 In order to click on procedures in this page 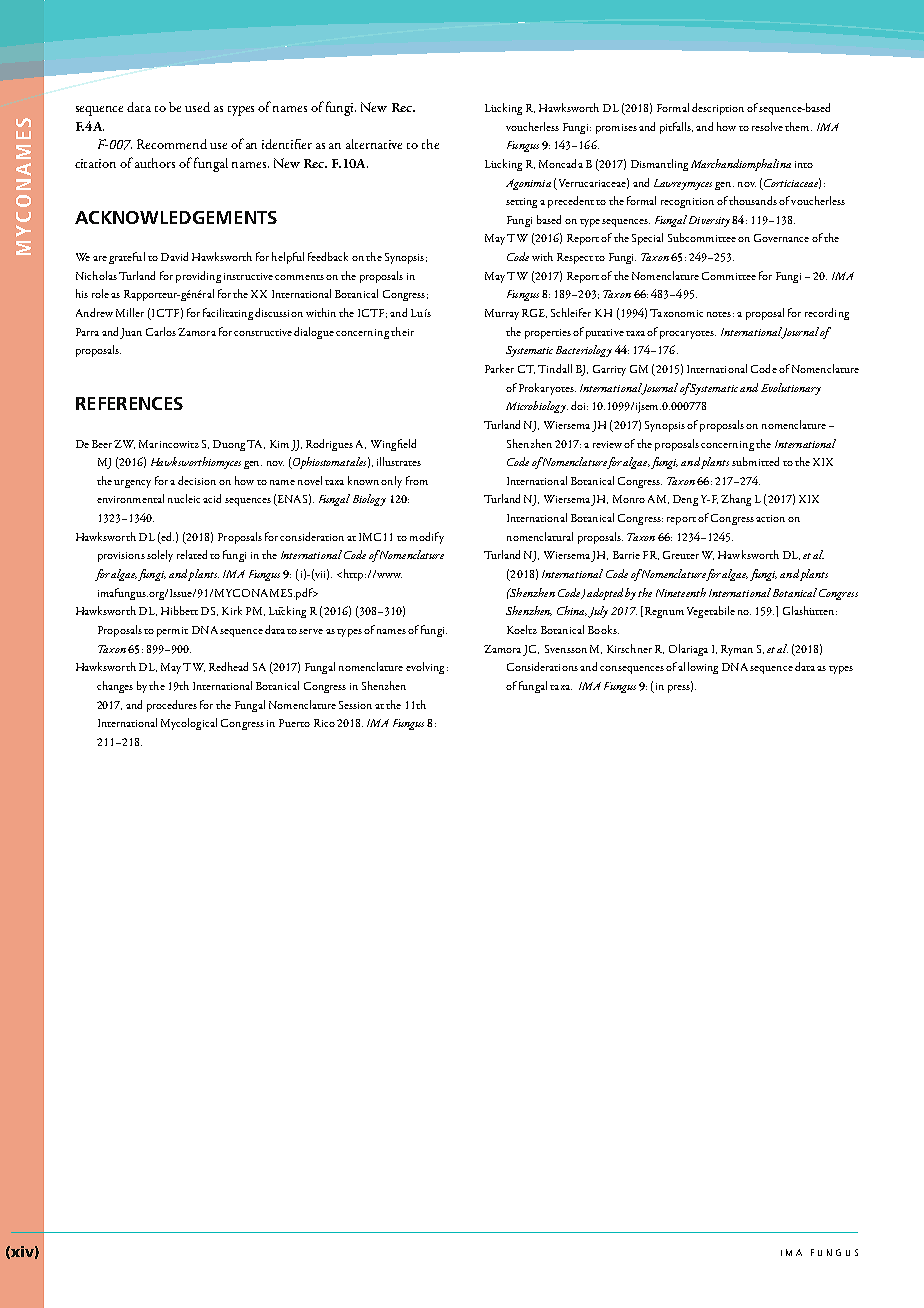, I will do `click(172, 706)`.
